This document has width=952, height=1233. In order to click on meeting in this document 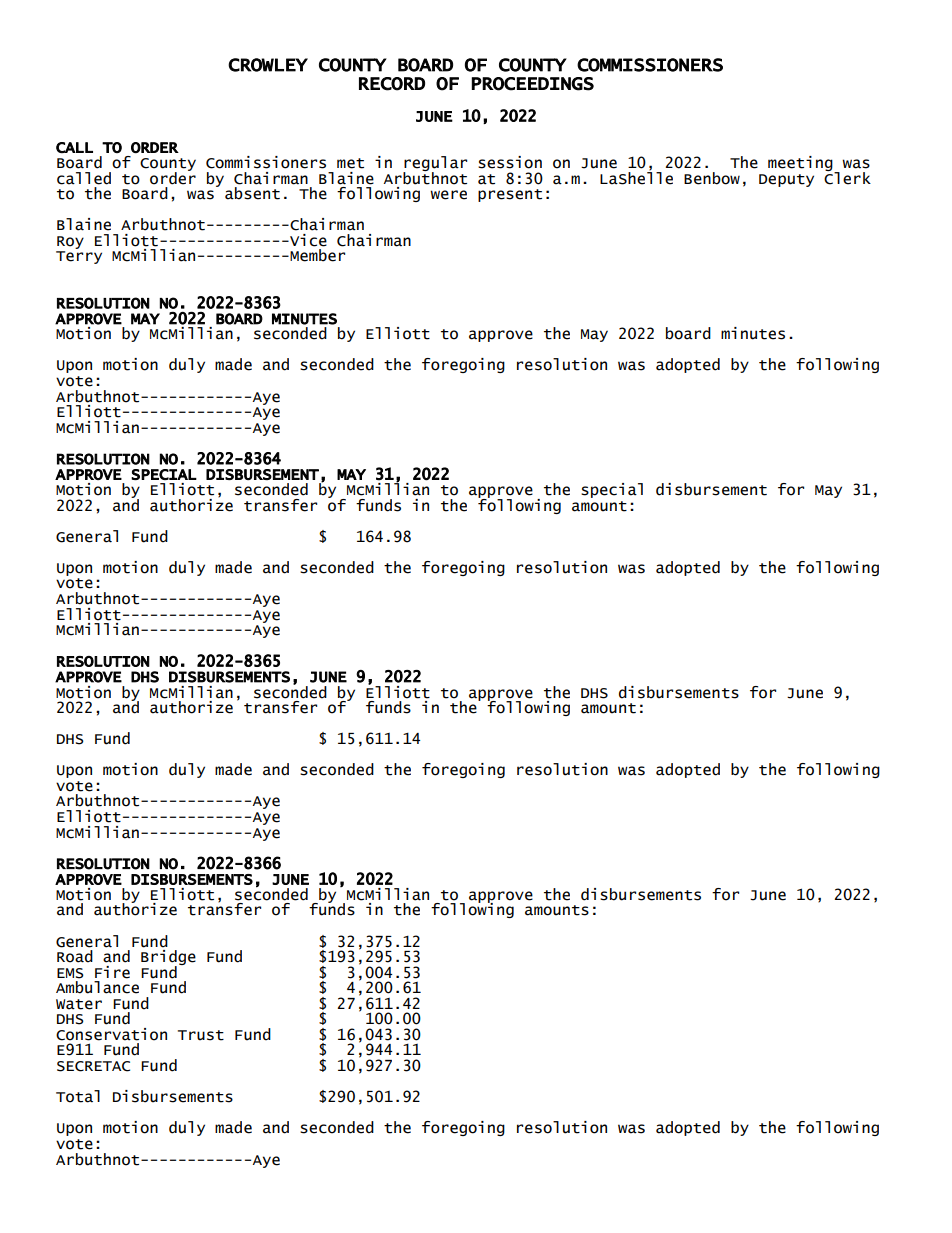, I will do `click(801, 164)`.
